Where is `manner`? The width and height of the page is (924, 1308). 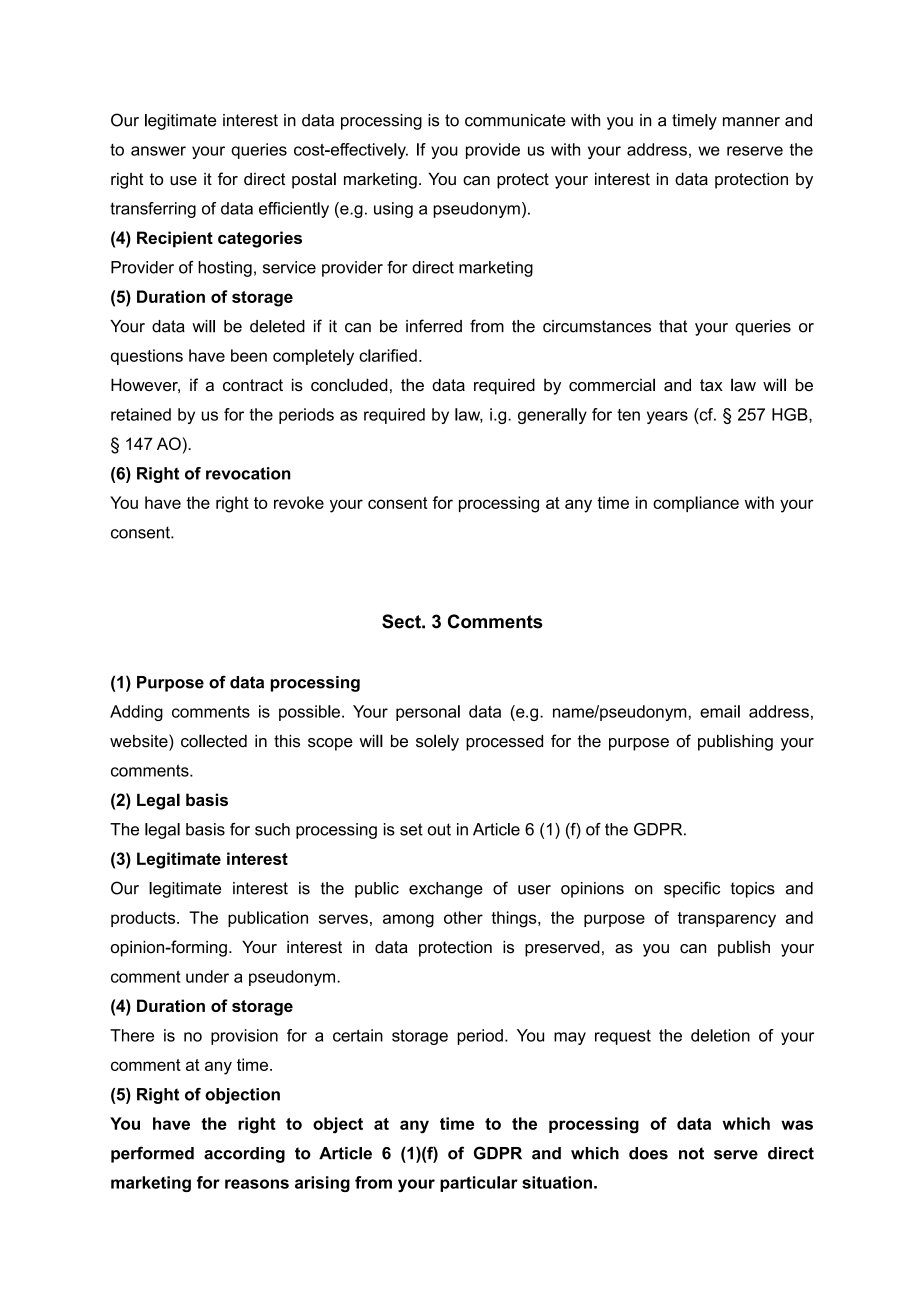
manner is located at coordinates (751, 122).
